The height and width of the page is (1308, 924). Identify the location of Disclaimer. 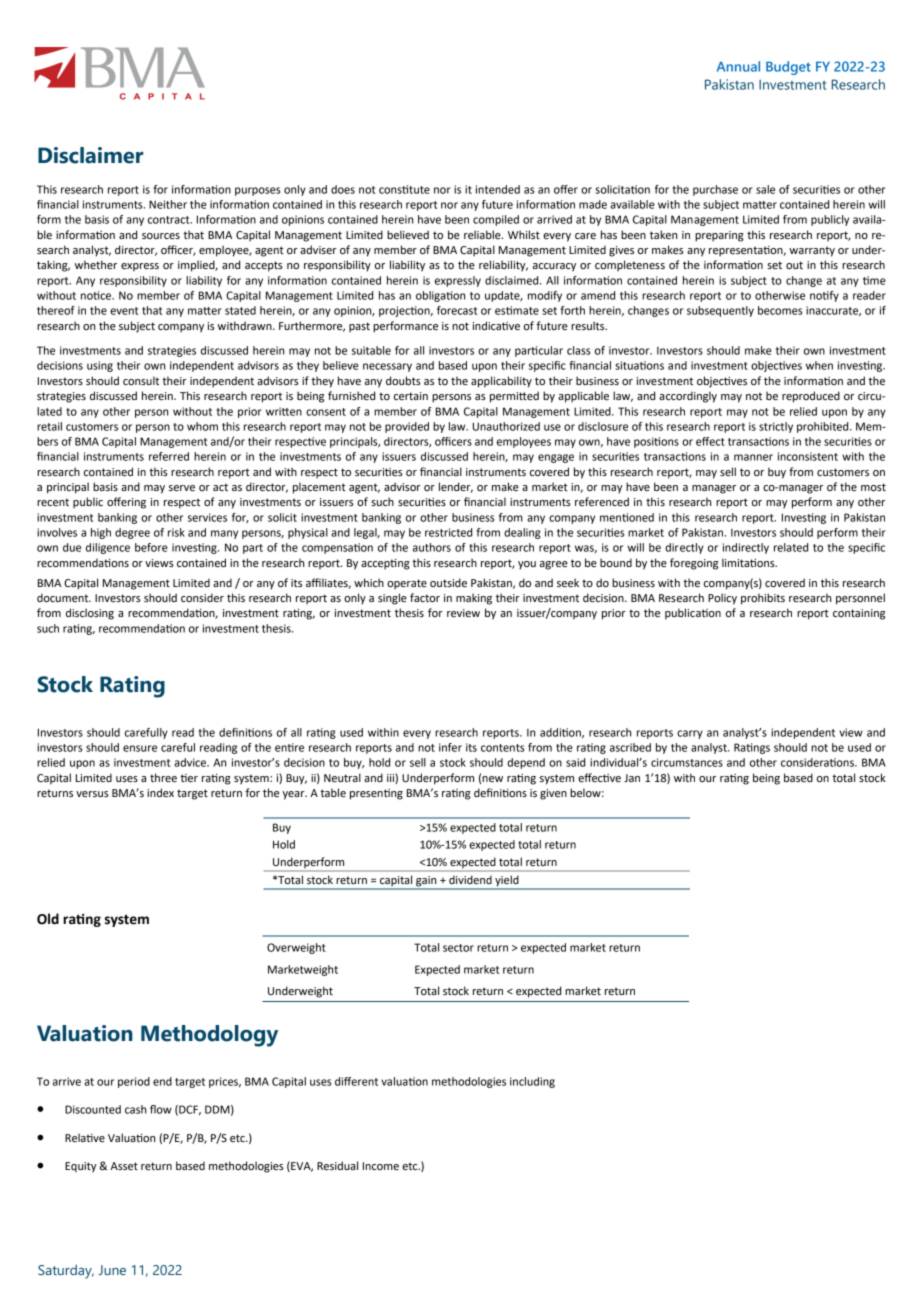
(90, 155).
